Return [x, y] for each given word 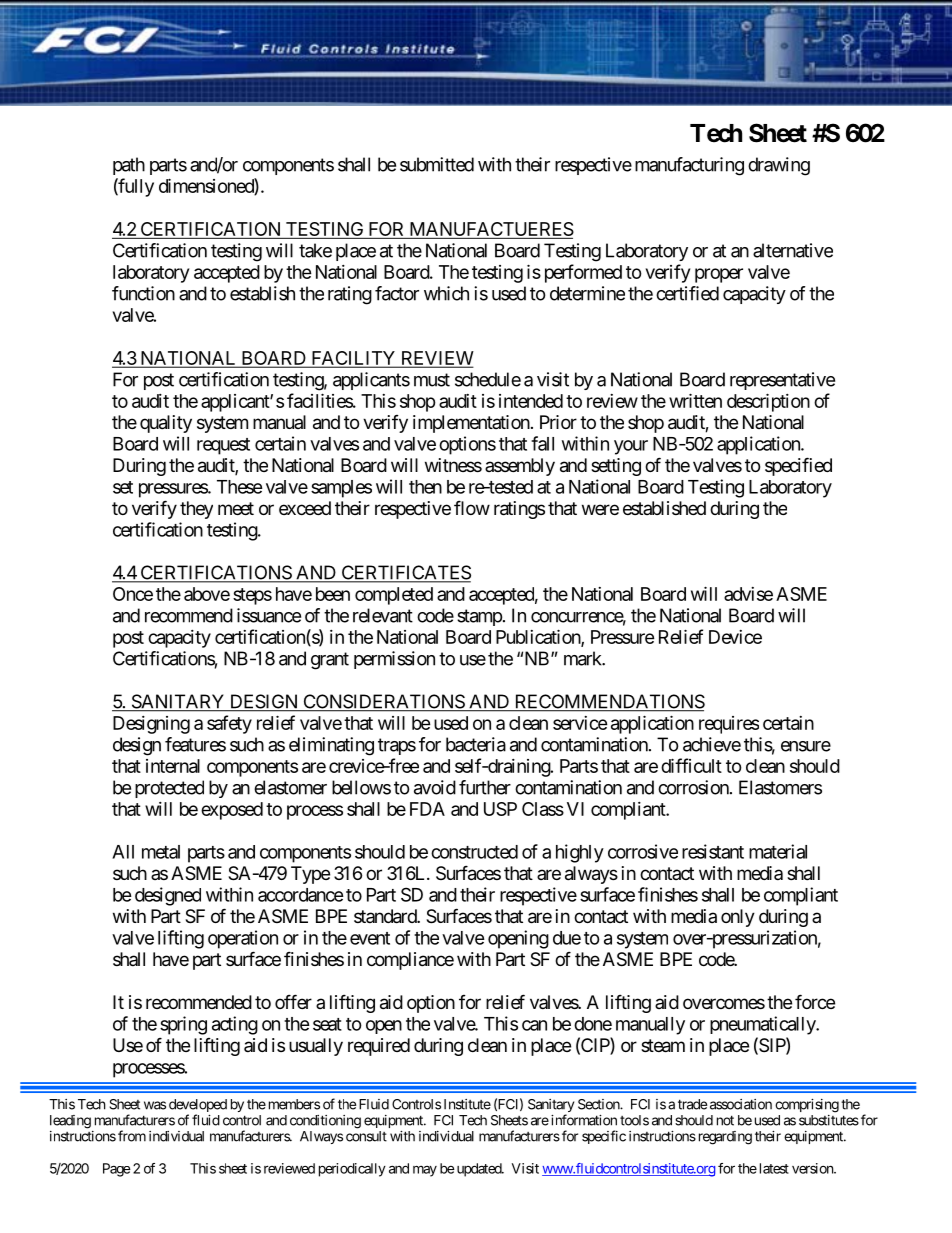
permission [394, 660]
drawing [779, 166]
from [132, 1136]
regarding [723, 1138]
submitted [437, 164]
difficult [691, 765]
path [129, 166]
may [425, 1171]
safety [229, 724]
